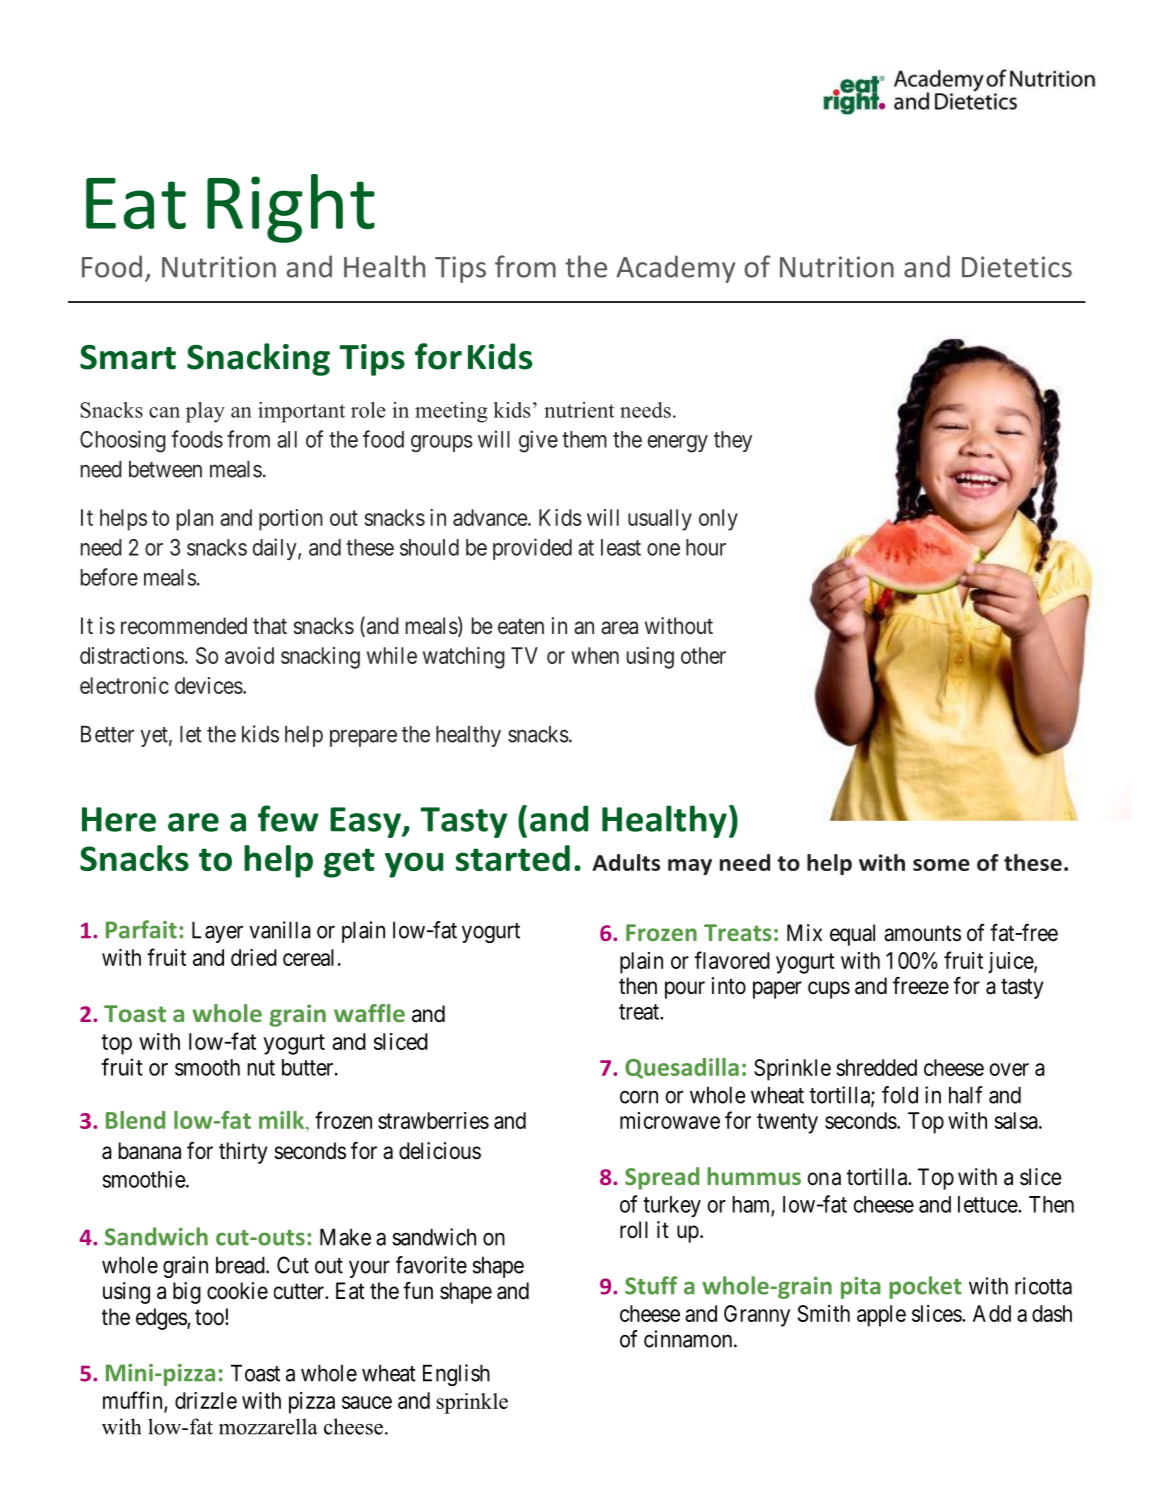 This screenshot has width=1153, height=1493. I want to click on half, so click(966, 1095).
